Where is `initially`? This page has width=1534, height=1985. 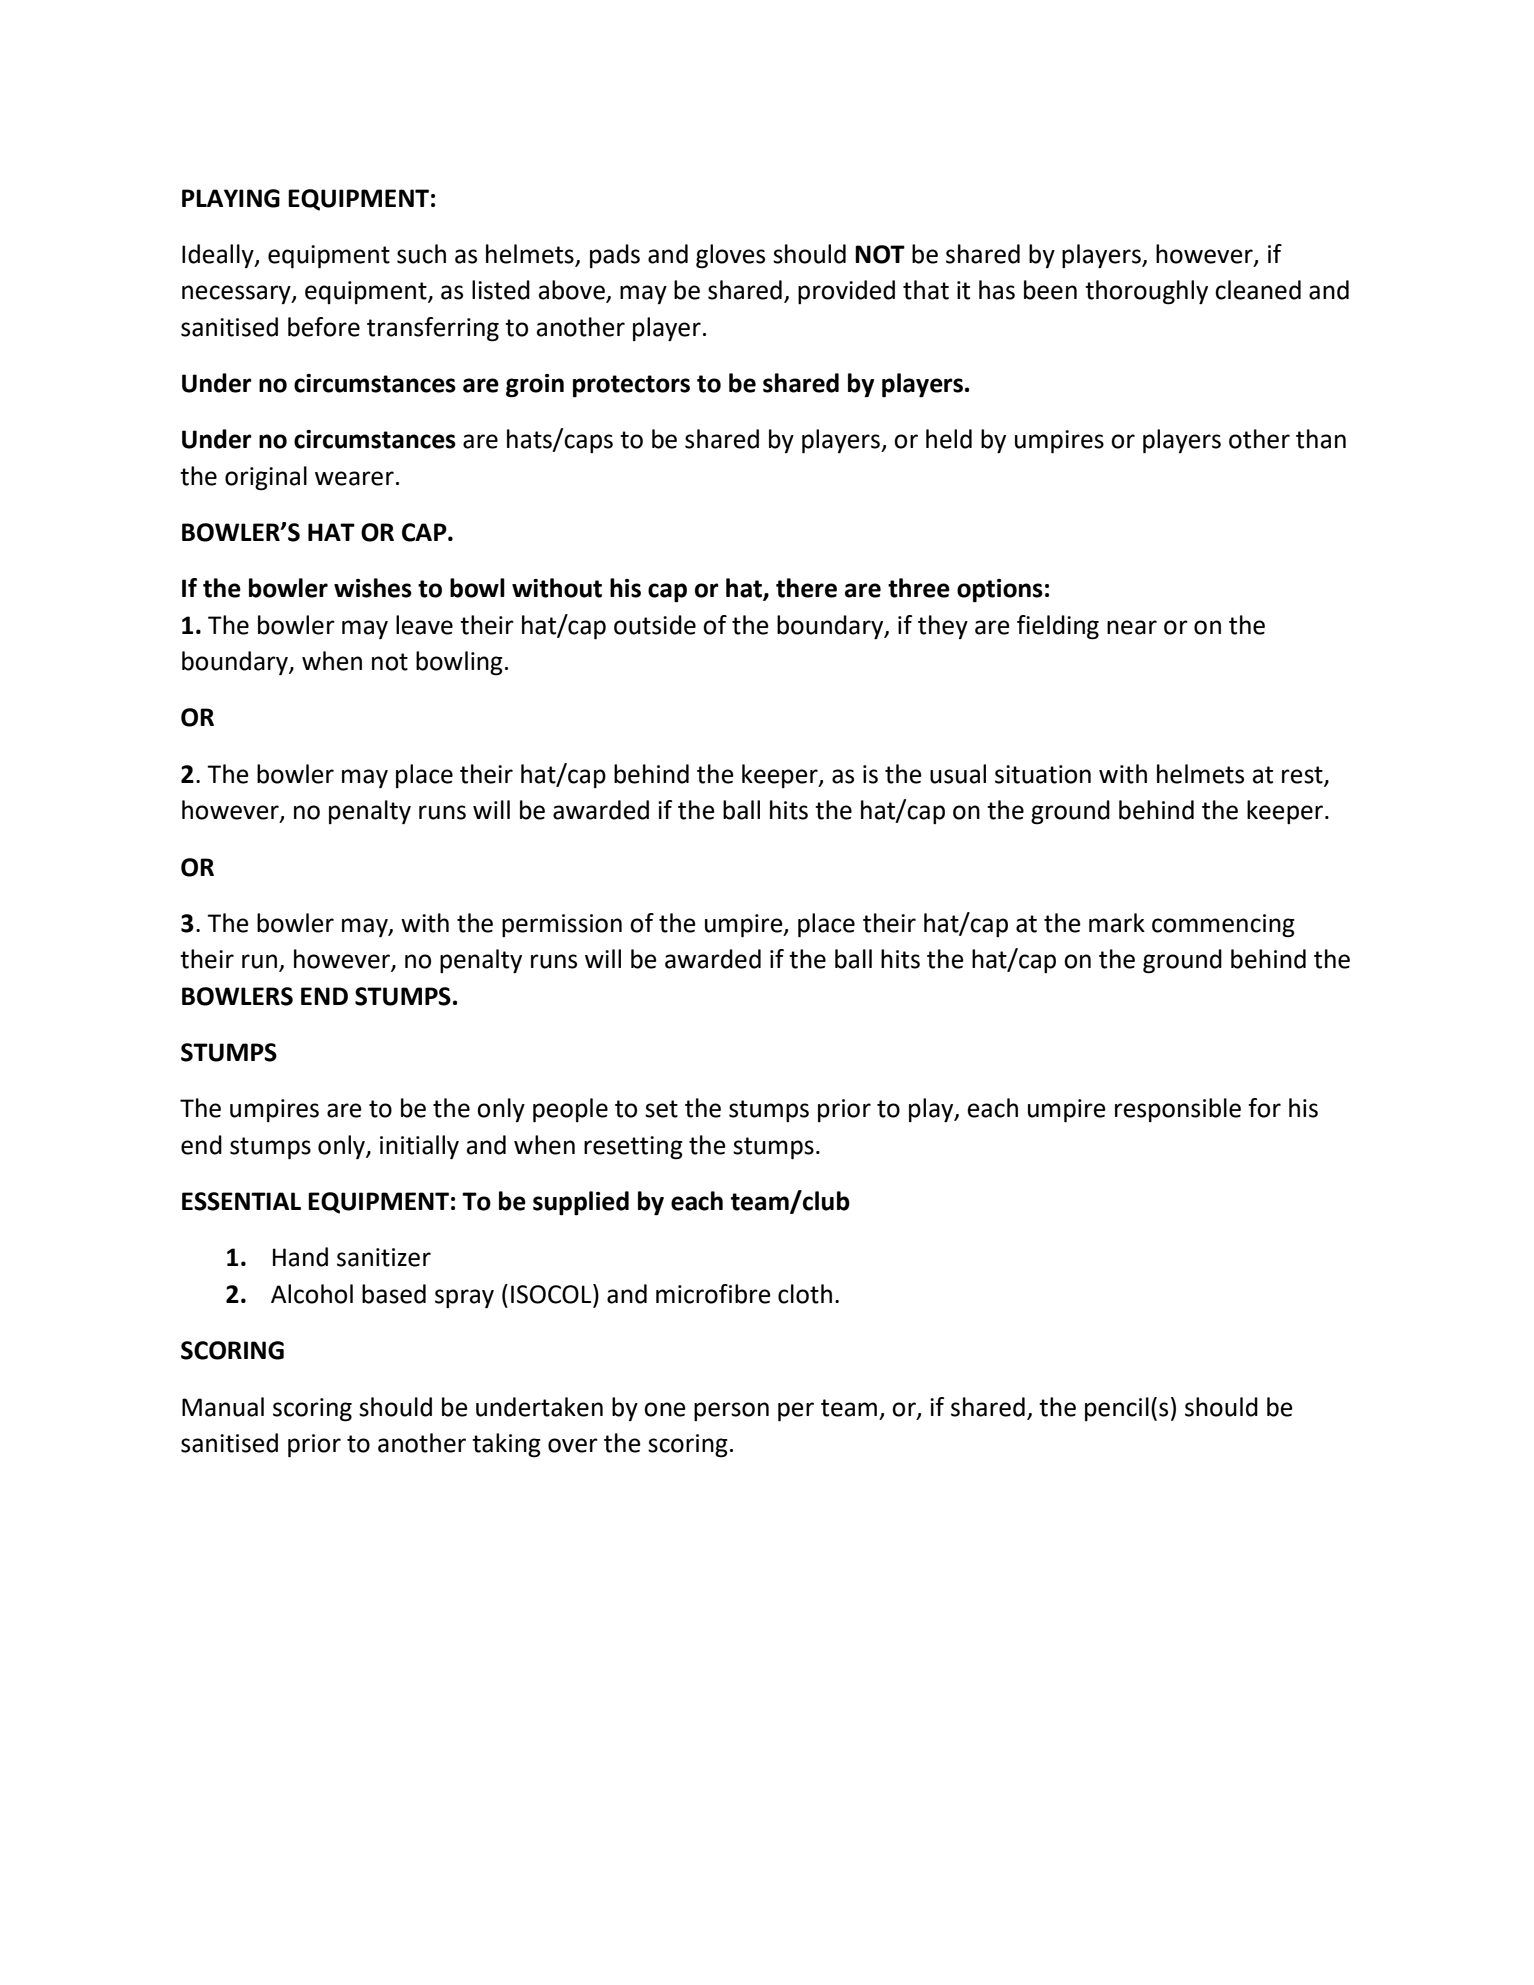 initially is located at coordinates (419, 1147).
